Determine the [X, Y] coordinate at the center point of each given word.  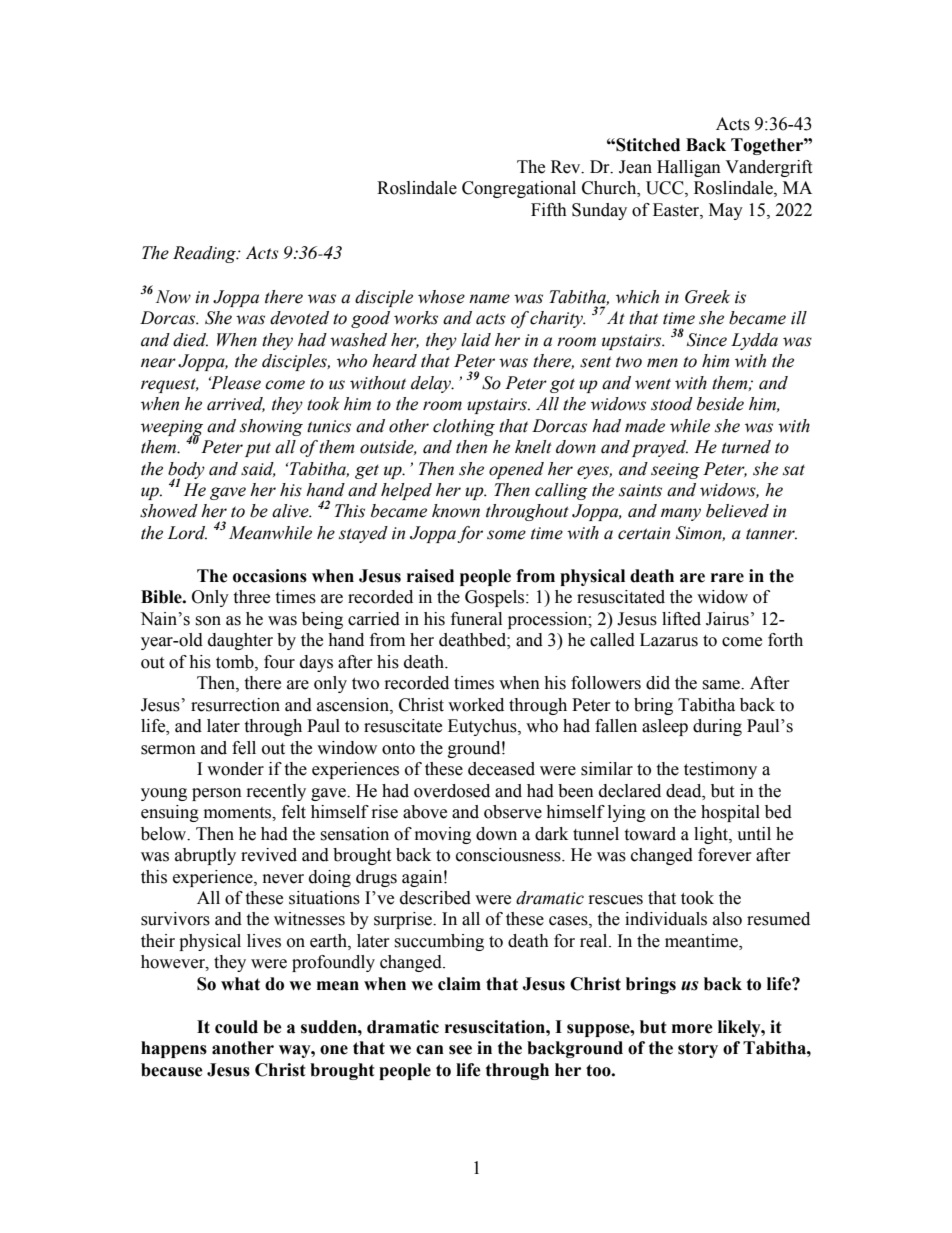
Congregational [519, 189]
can [430, 1050]
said [258, 469]
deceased [501, 769]
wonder [235, 769]
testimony [720, 770]
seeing [675, 471]
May [726, 211]
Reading [205, 254]
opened [516, 470]
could [236, 1027]
